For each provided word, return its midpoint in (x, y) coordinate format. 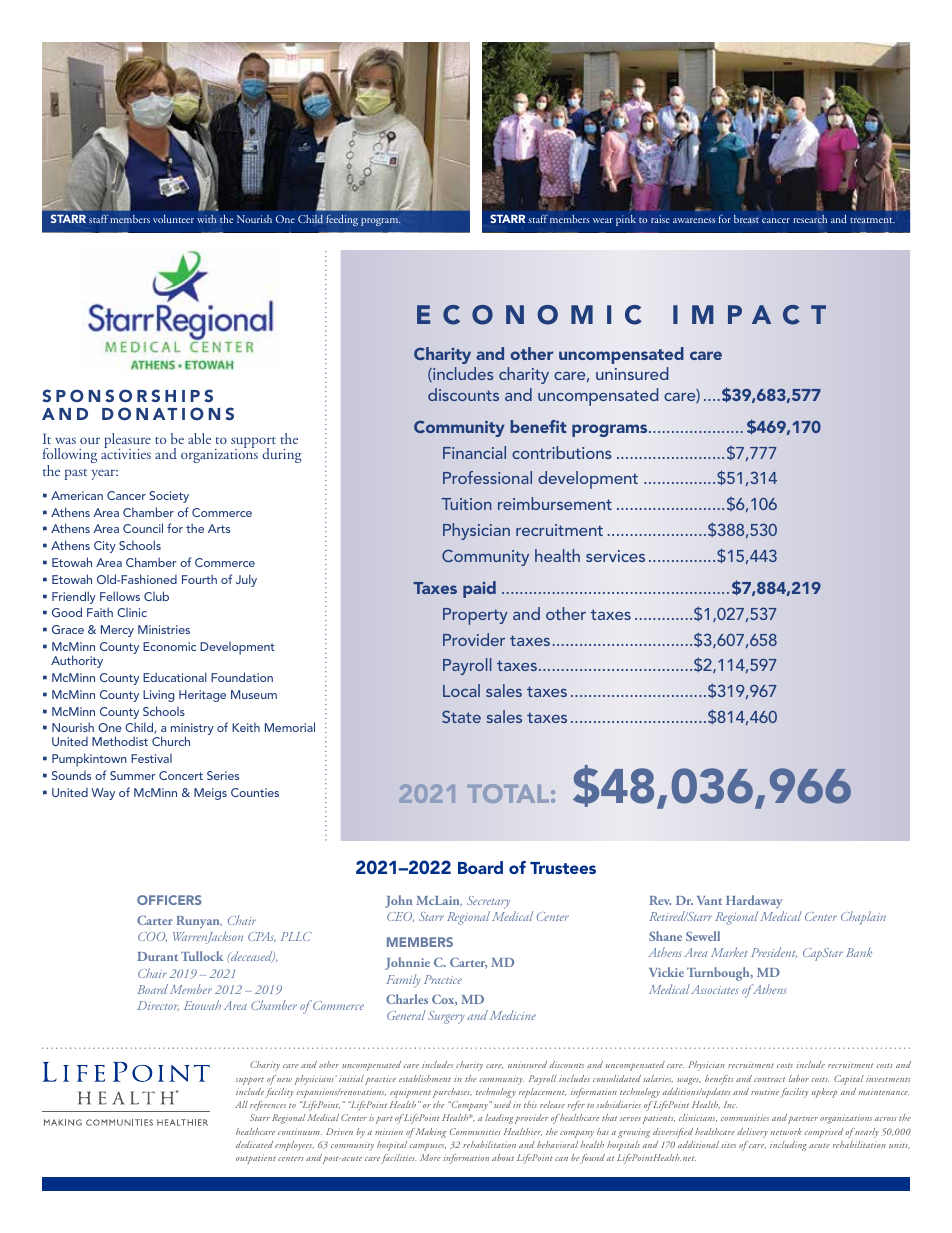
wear (603, 220)
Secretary (488, 902)
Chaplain (863, 918)
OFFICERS (169, 900)
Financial (474, 452)
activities (126, 453)
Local (461, 690)
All (241, 1104)
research (810, 219)
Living (158, 696)
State (461, 716)
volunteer (173, 219)
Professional (487, 477)
